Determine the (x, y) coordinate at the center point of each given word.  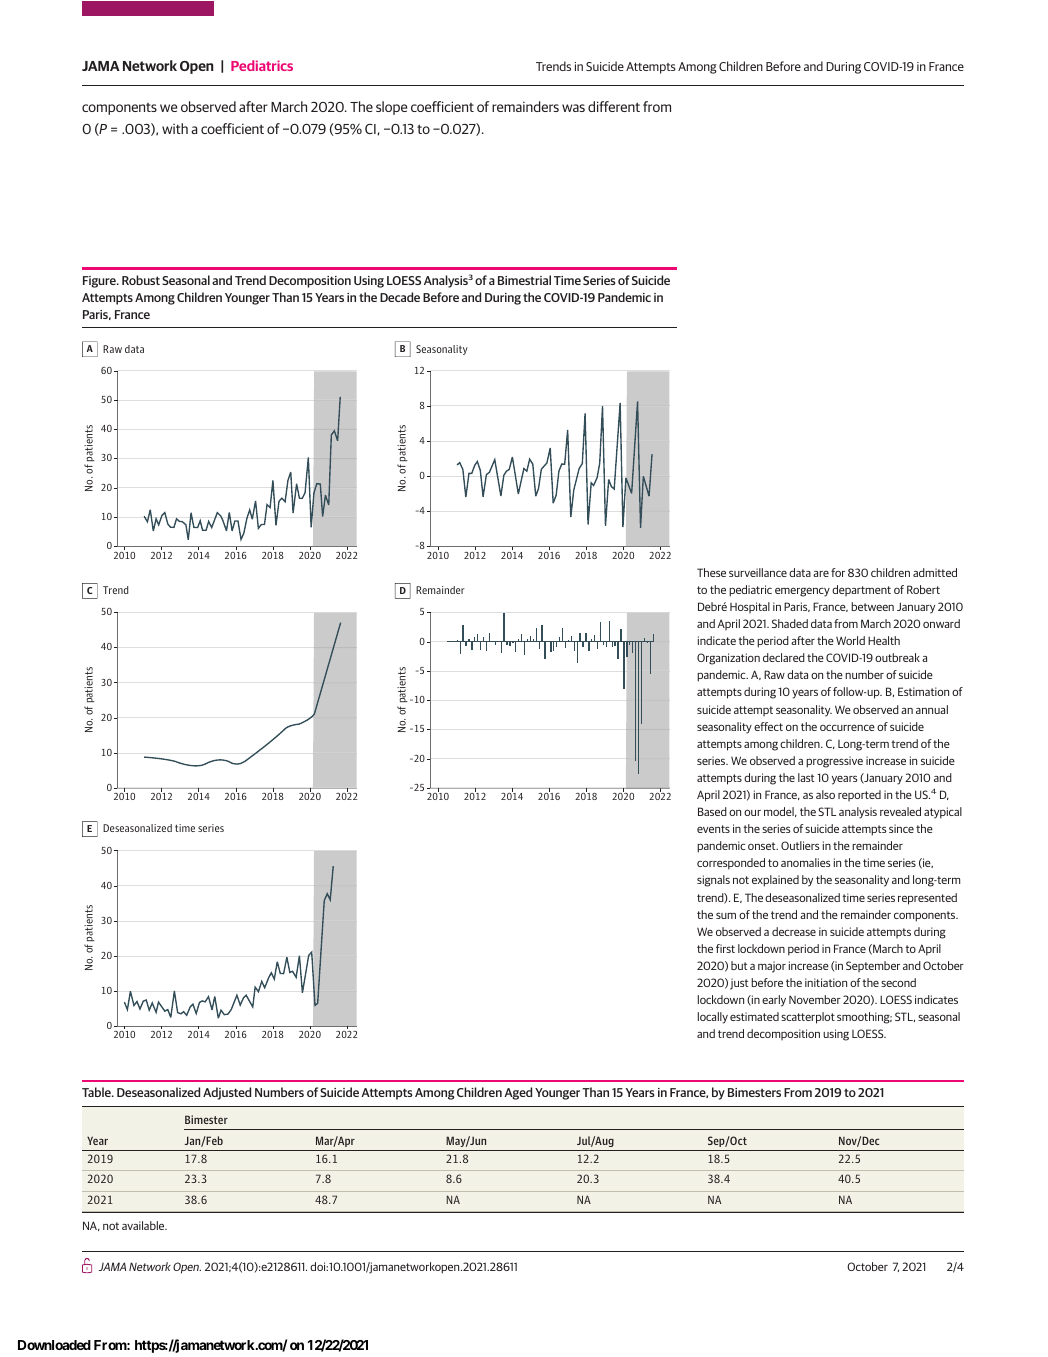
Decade (400, 297)
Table (97, 1092)
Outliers (800, 845)
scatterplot (808, 1018)
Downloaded (54, 1345)
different (614, 106)
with (175, 128)
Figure (100, 282)
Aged (518, 1093)
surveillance (758, 572)
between (872, 606)
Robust (141, 280)
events (713, 829)
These (711, 572)
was (573, 108)
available (144, 1225)
